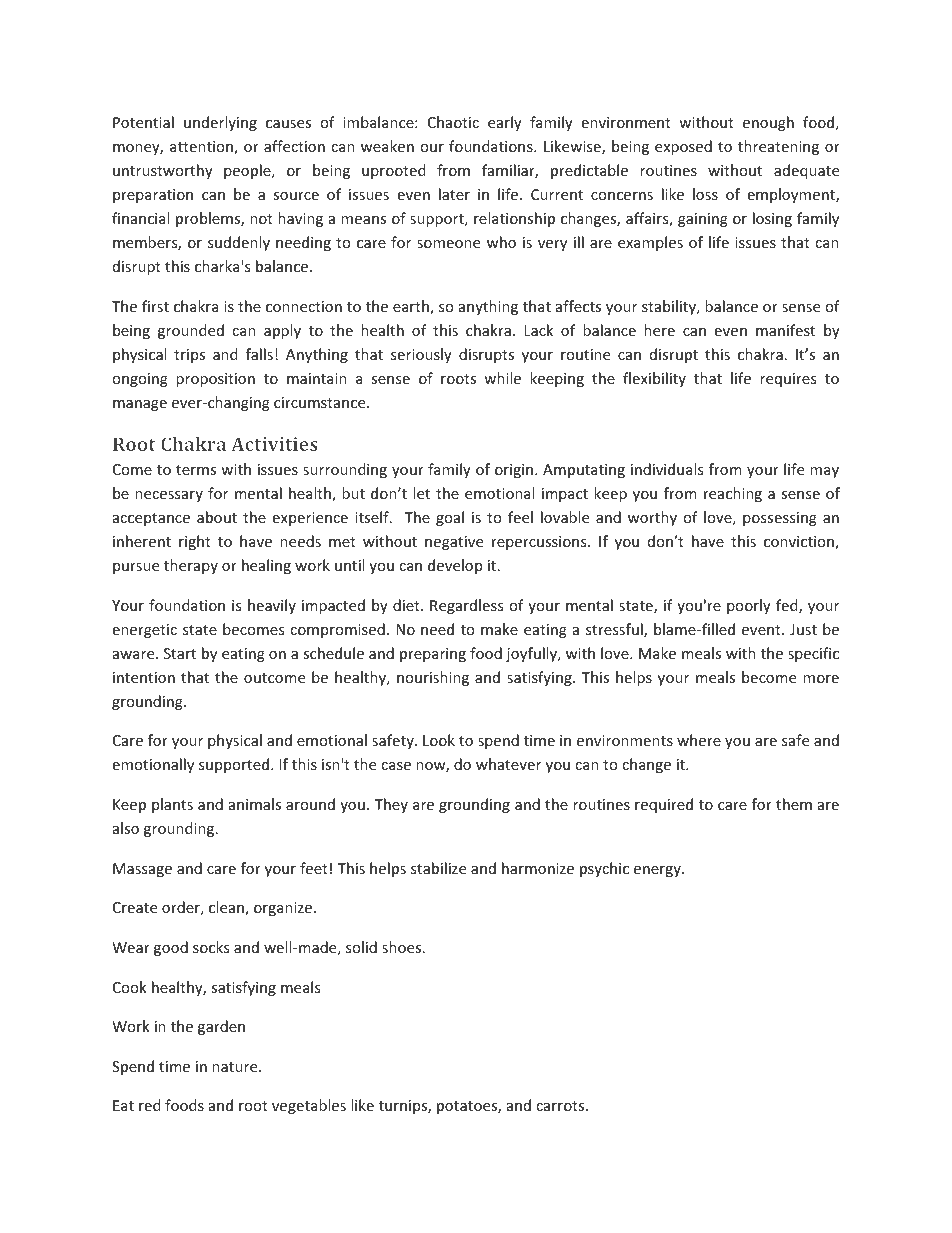 The width and height of the screenshot is (952, 1233). I want to click on plants, so click(172, 805).
